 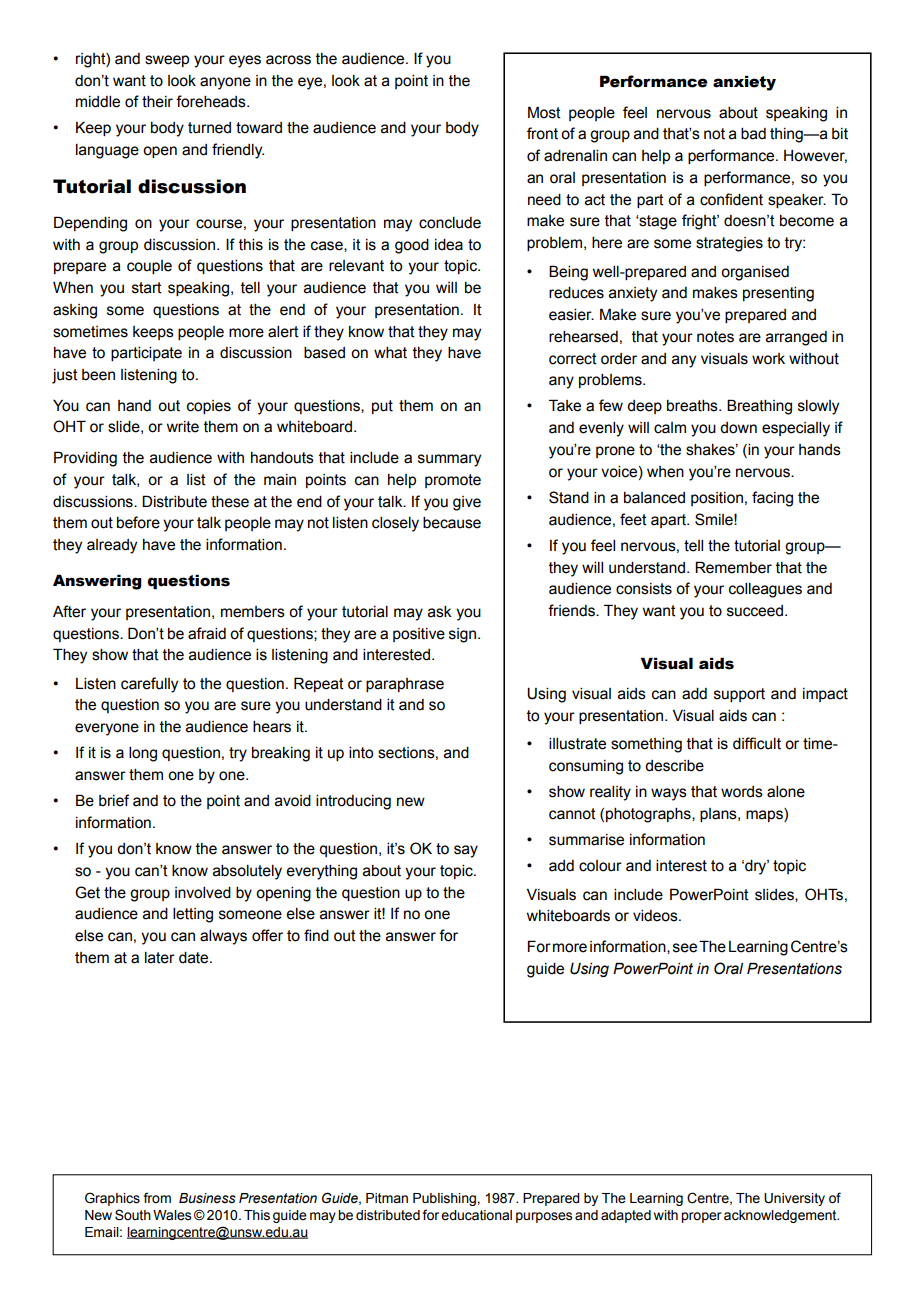 What do you see at coordinates (157, 102) in the document?
I see `their` at bounding box center [157, 102].
